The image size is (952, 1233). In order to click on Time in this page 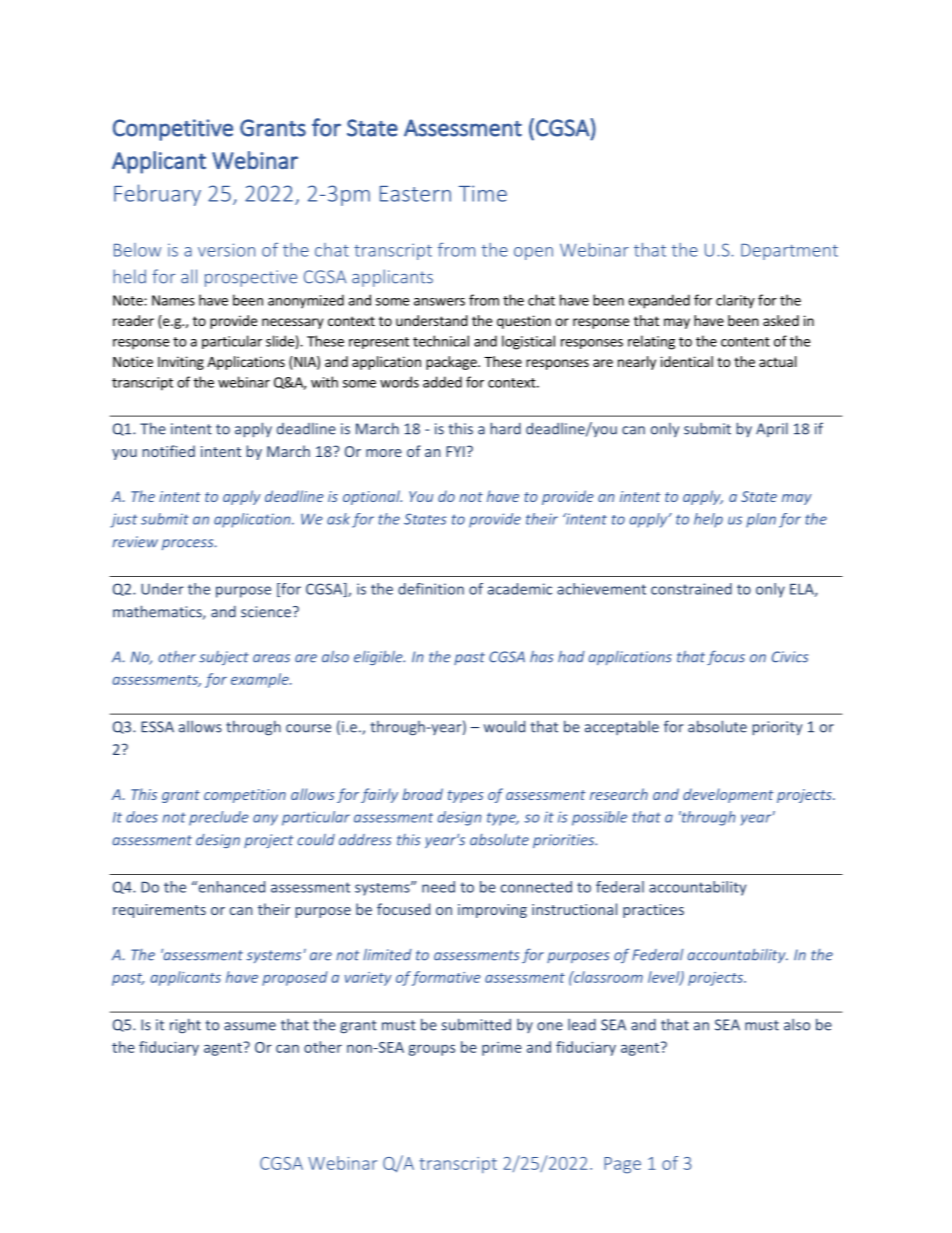, I will do `click(483, 193)`.
